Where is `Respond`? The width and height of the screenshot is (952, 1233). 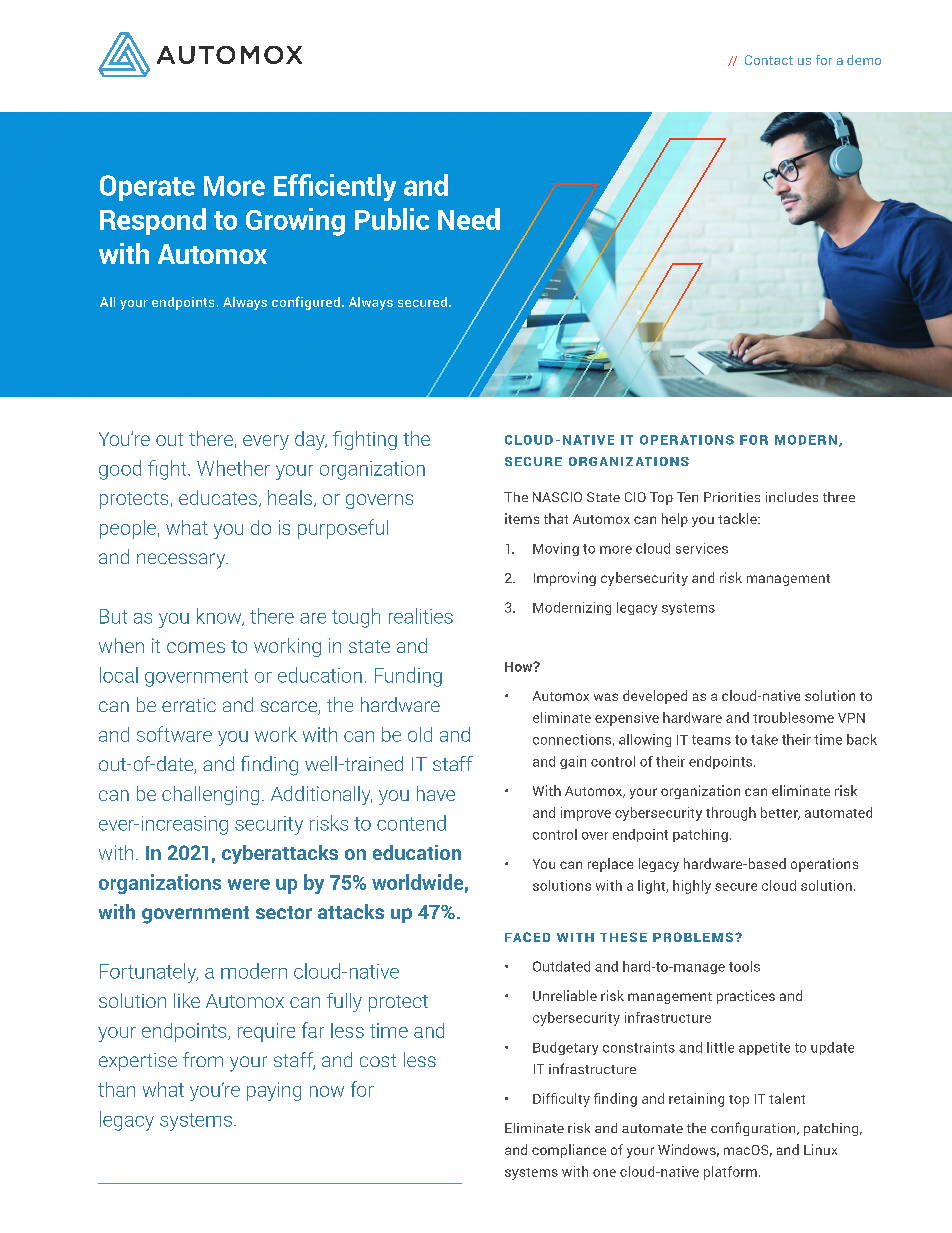
Respond is located at coordinates (153, 221).
